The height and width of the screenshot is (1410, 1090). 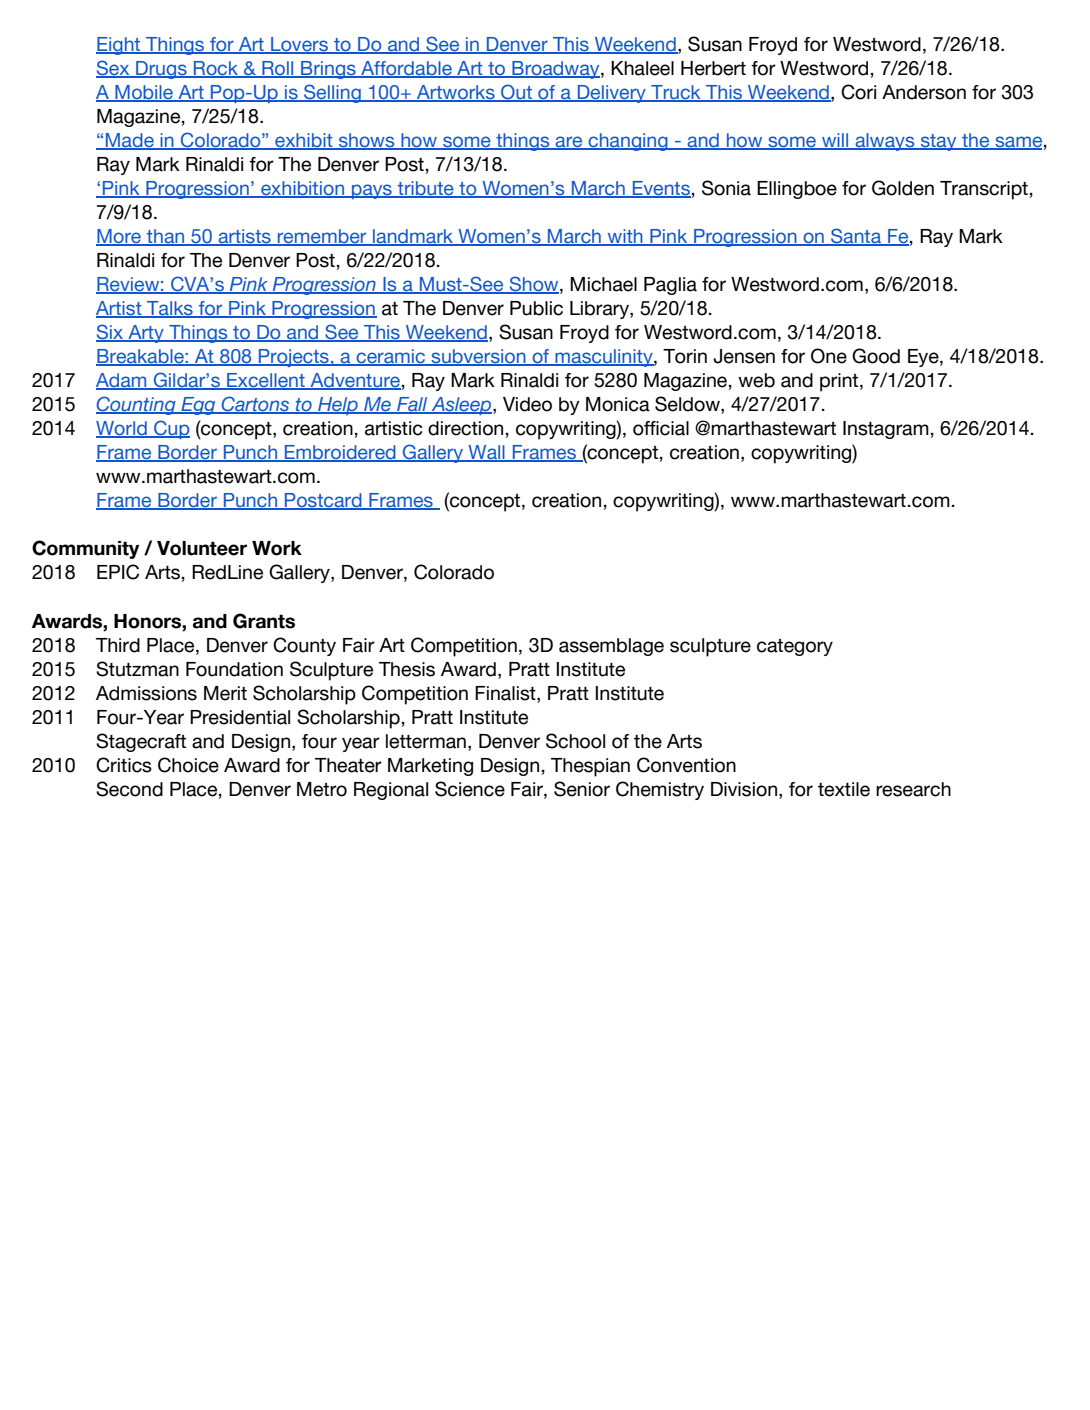 What do you see at coordinates (216, 69) in the screenshot?
I see `Rock` at bounding box center [216, 69].
